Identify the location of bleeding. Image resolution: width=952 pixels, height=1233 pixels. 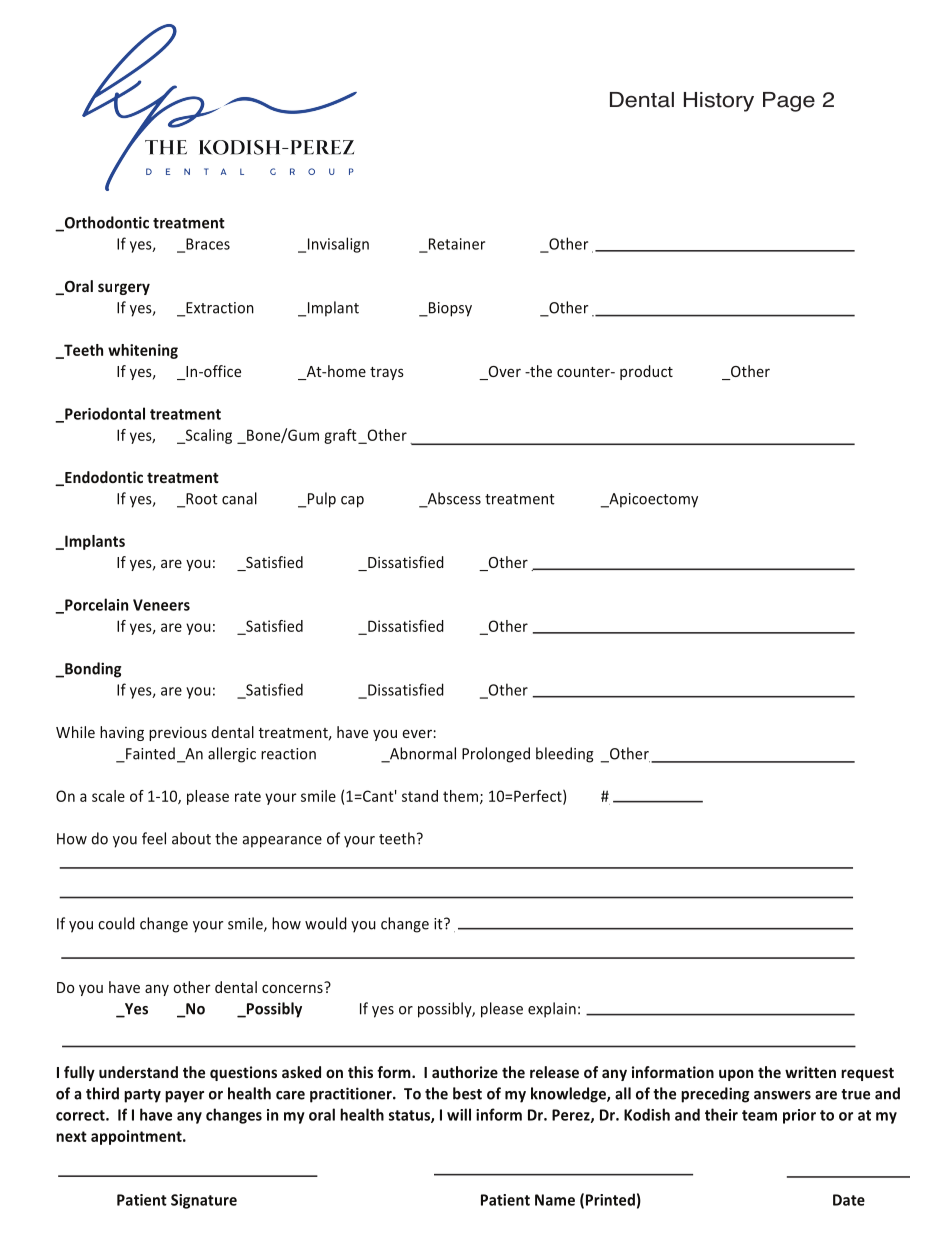
(565, 755).
